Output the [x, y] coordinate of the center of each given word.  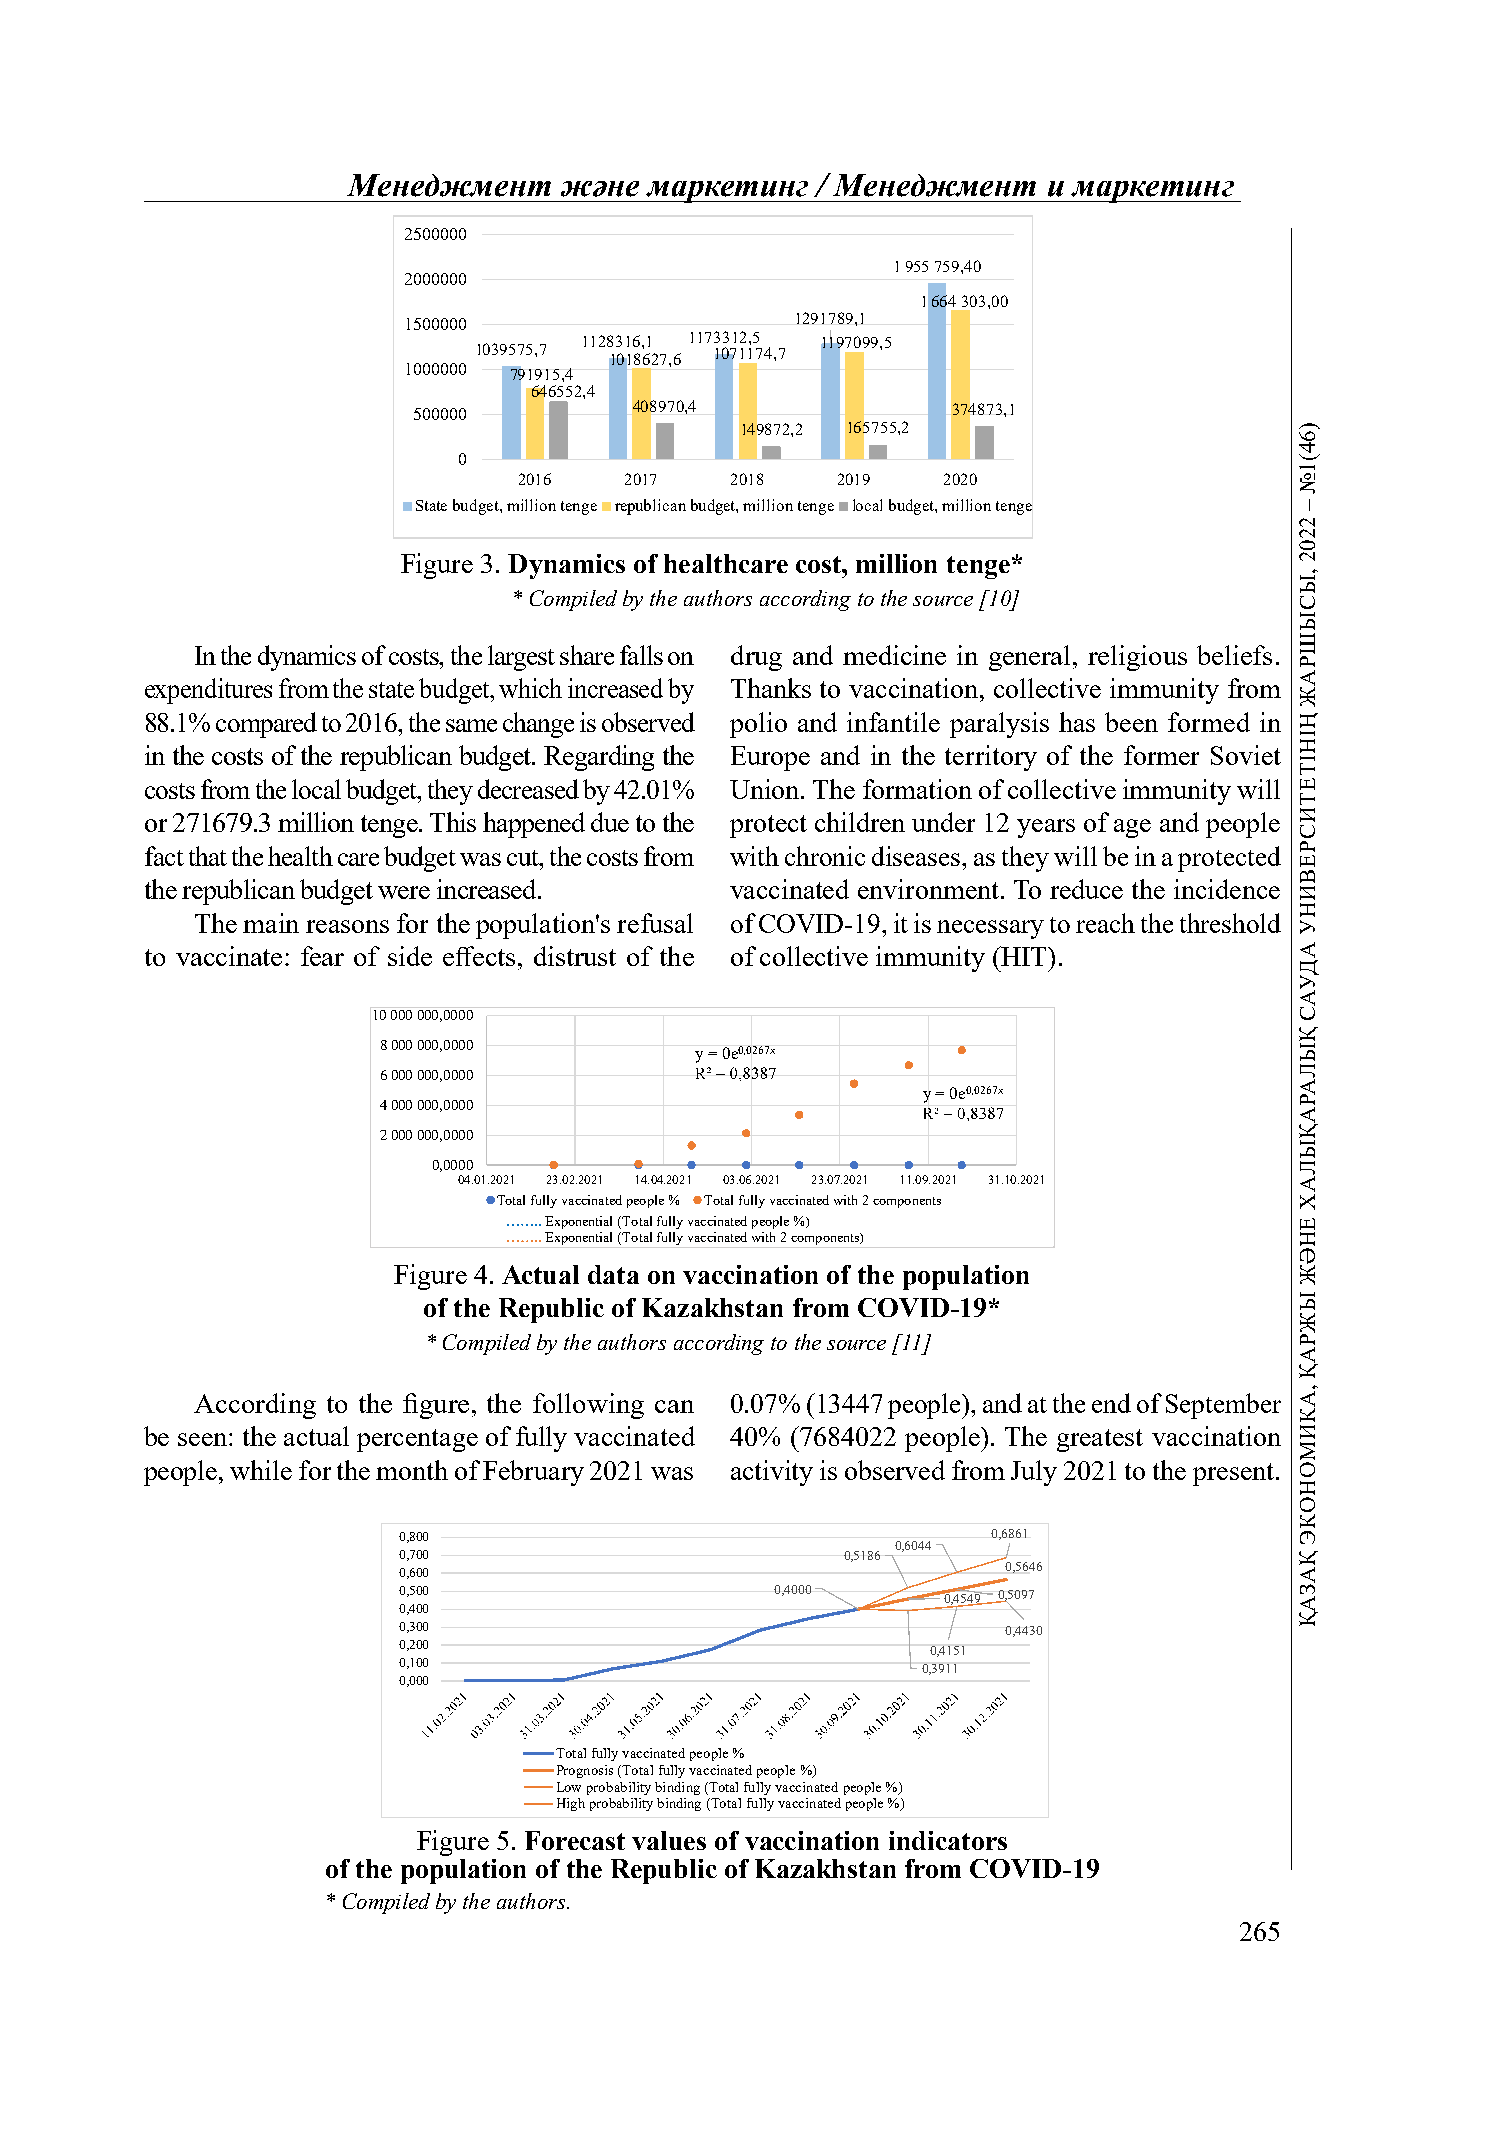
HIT [1024, 956]
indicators [948, 1840]
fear [322, 956]
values [669, 1840]
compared [266, 725]
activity [772, 1473]
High [571, 1804]
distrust [575, 956]
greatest [1100, 1440]
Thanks [771, 688]
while [261, 1470]
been [1131, 722]
